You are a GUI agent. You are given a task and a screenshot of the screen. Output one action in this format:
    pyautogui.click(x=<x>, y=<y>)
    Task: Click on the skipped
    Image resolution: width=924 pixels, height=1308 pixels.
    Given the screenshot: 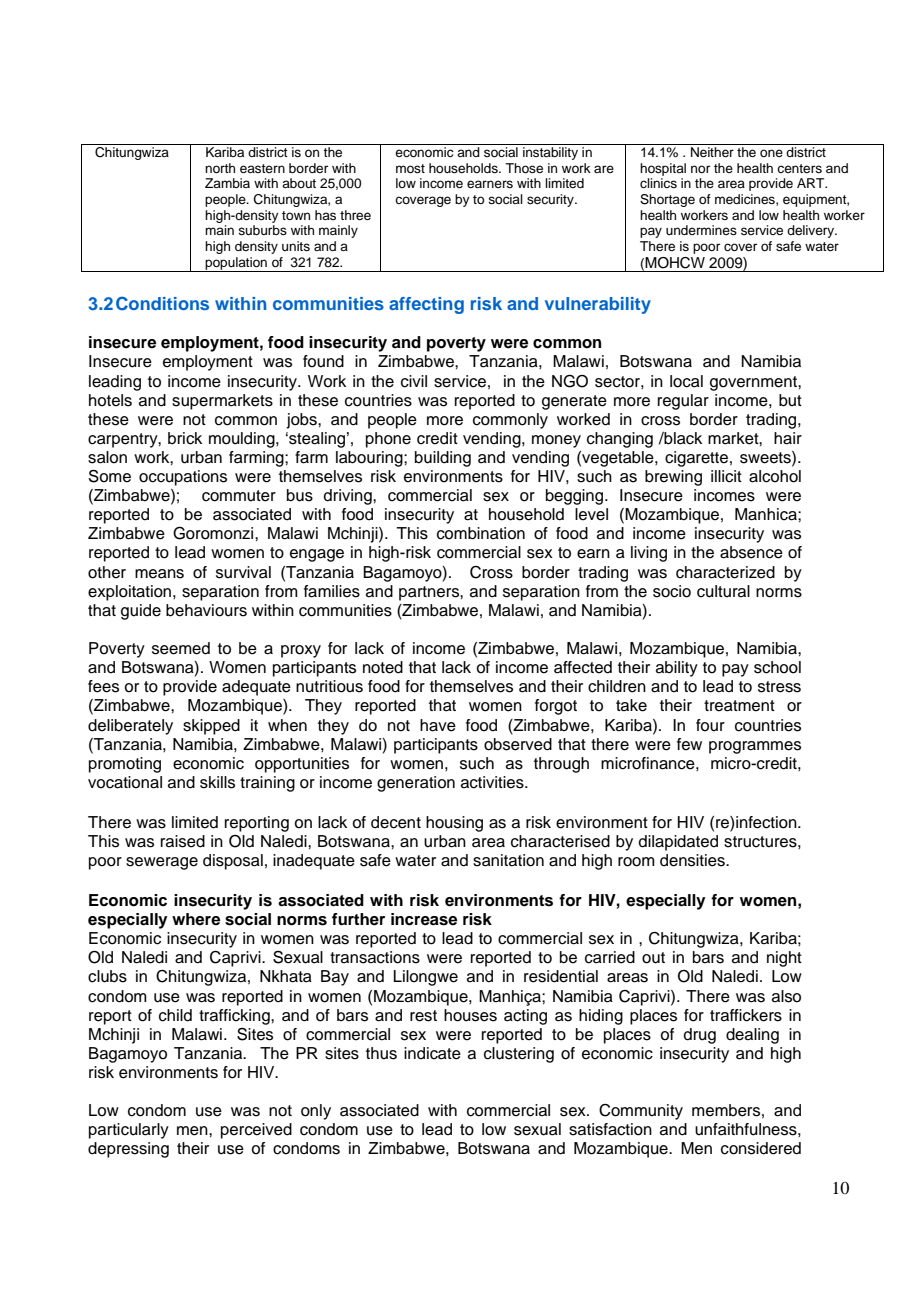 What is the action you would take?
    pyautogui.click(x=211, y=727)
